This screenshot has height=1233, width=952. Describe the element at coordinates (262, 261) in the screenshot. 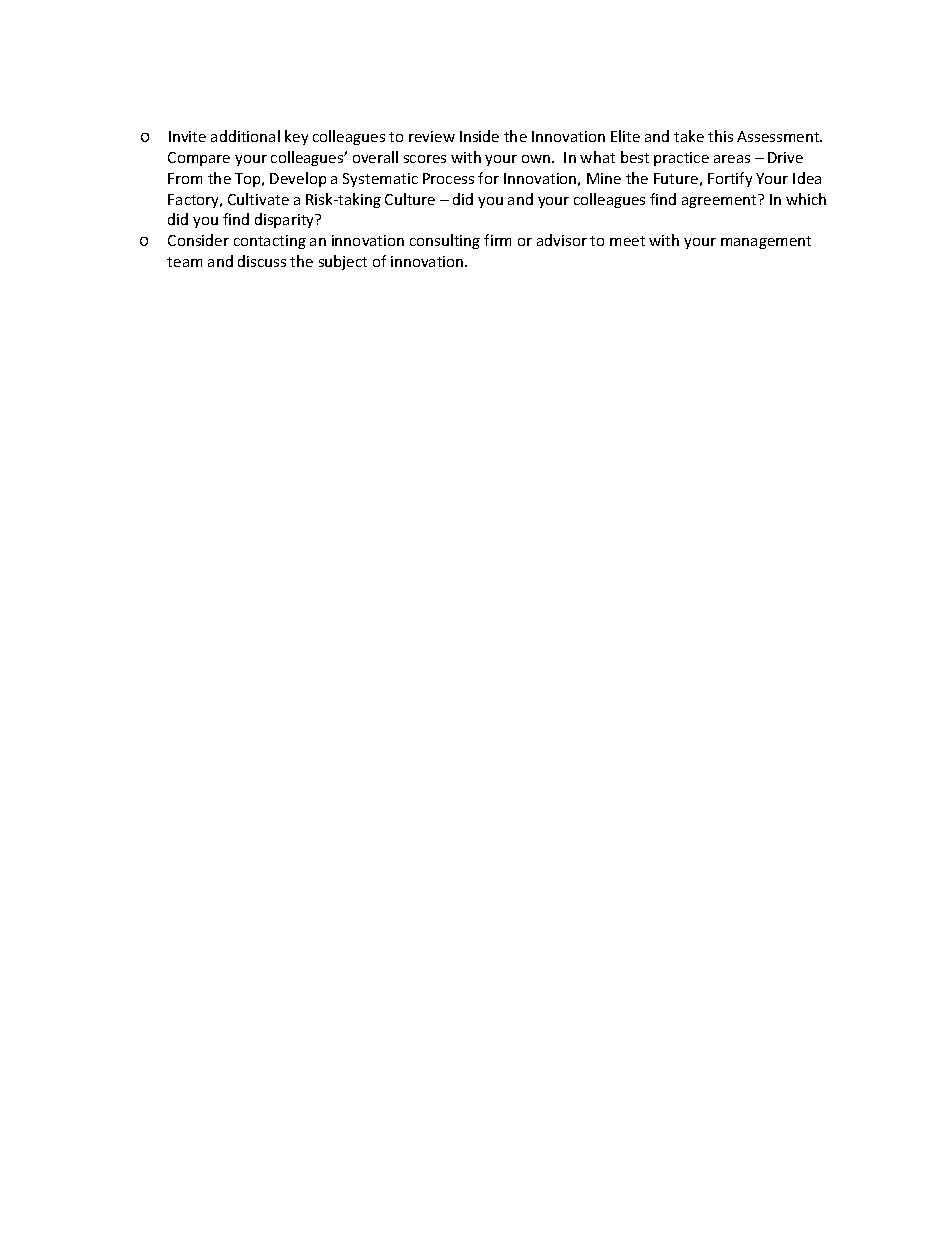

I see `discuss` at that location.
